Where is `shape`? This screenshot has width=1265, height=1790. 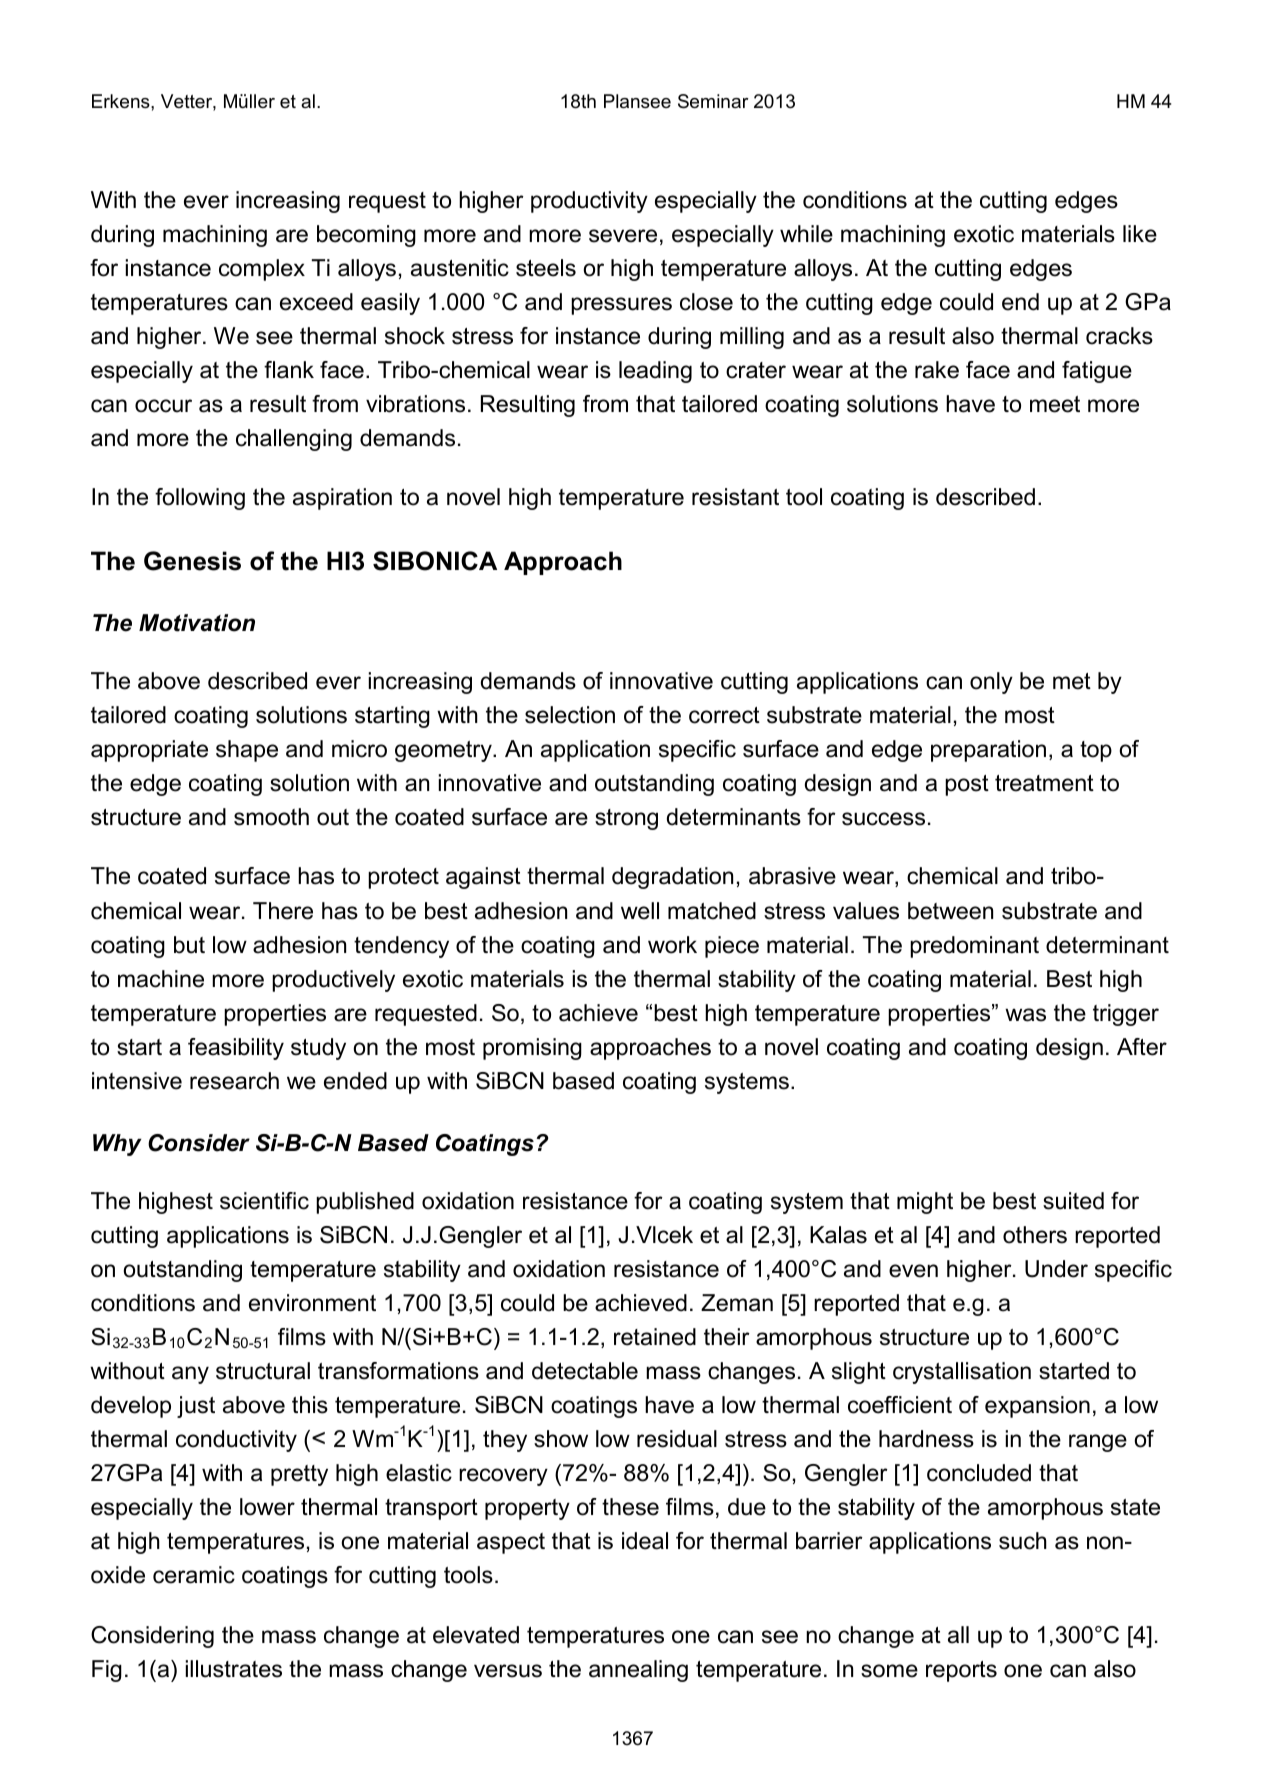
shape is located at coordinates (247, 751).
